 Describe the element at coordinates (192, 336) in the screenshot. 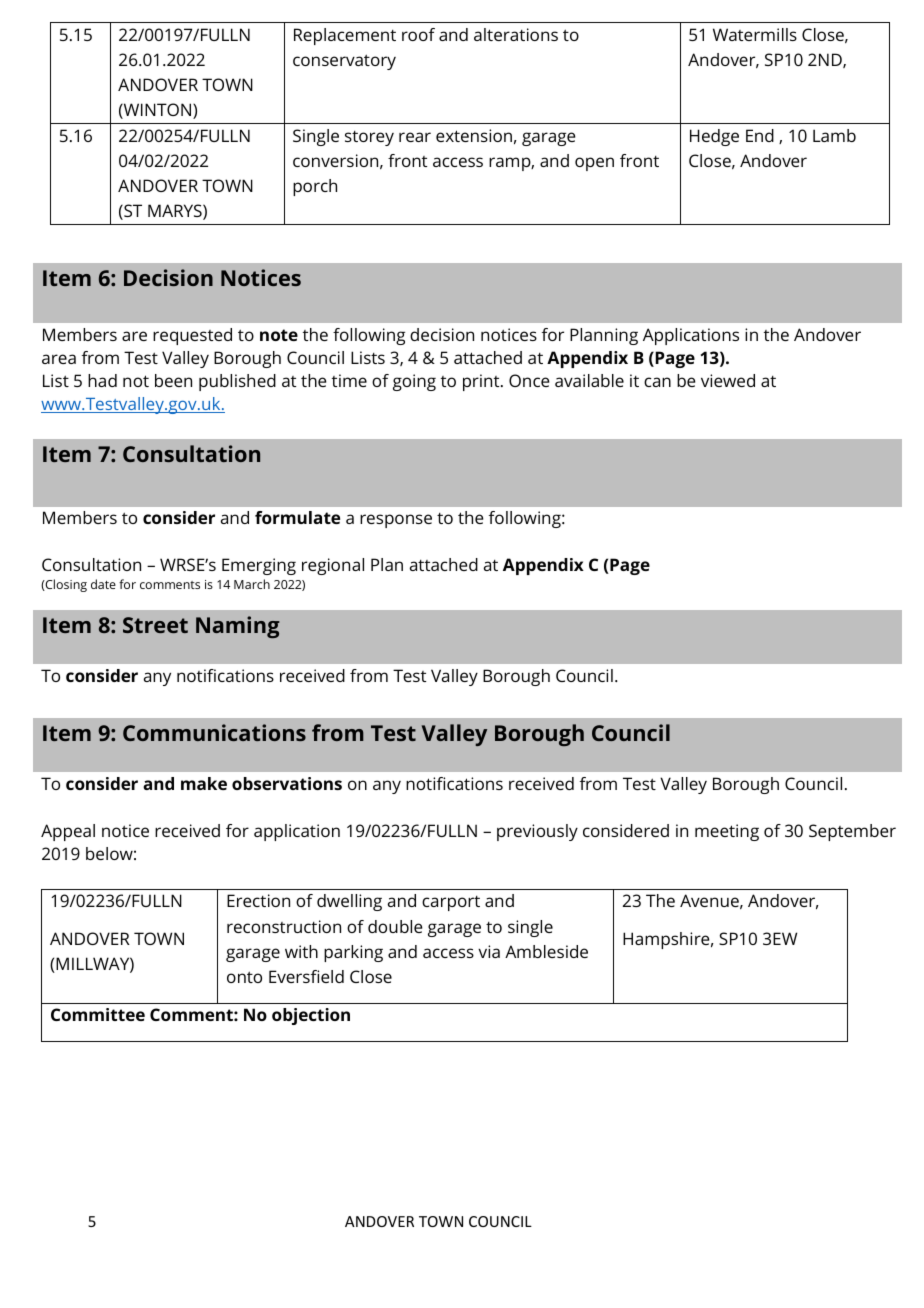

I see `requested` at that location.
